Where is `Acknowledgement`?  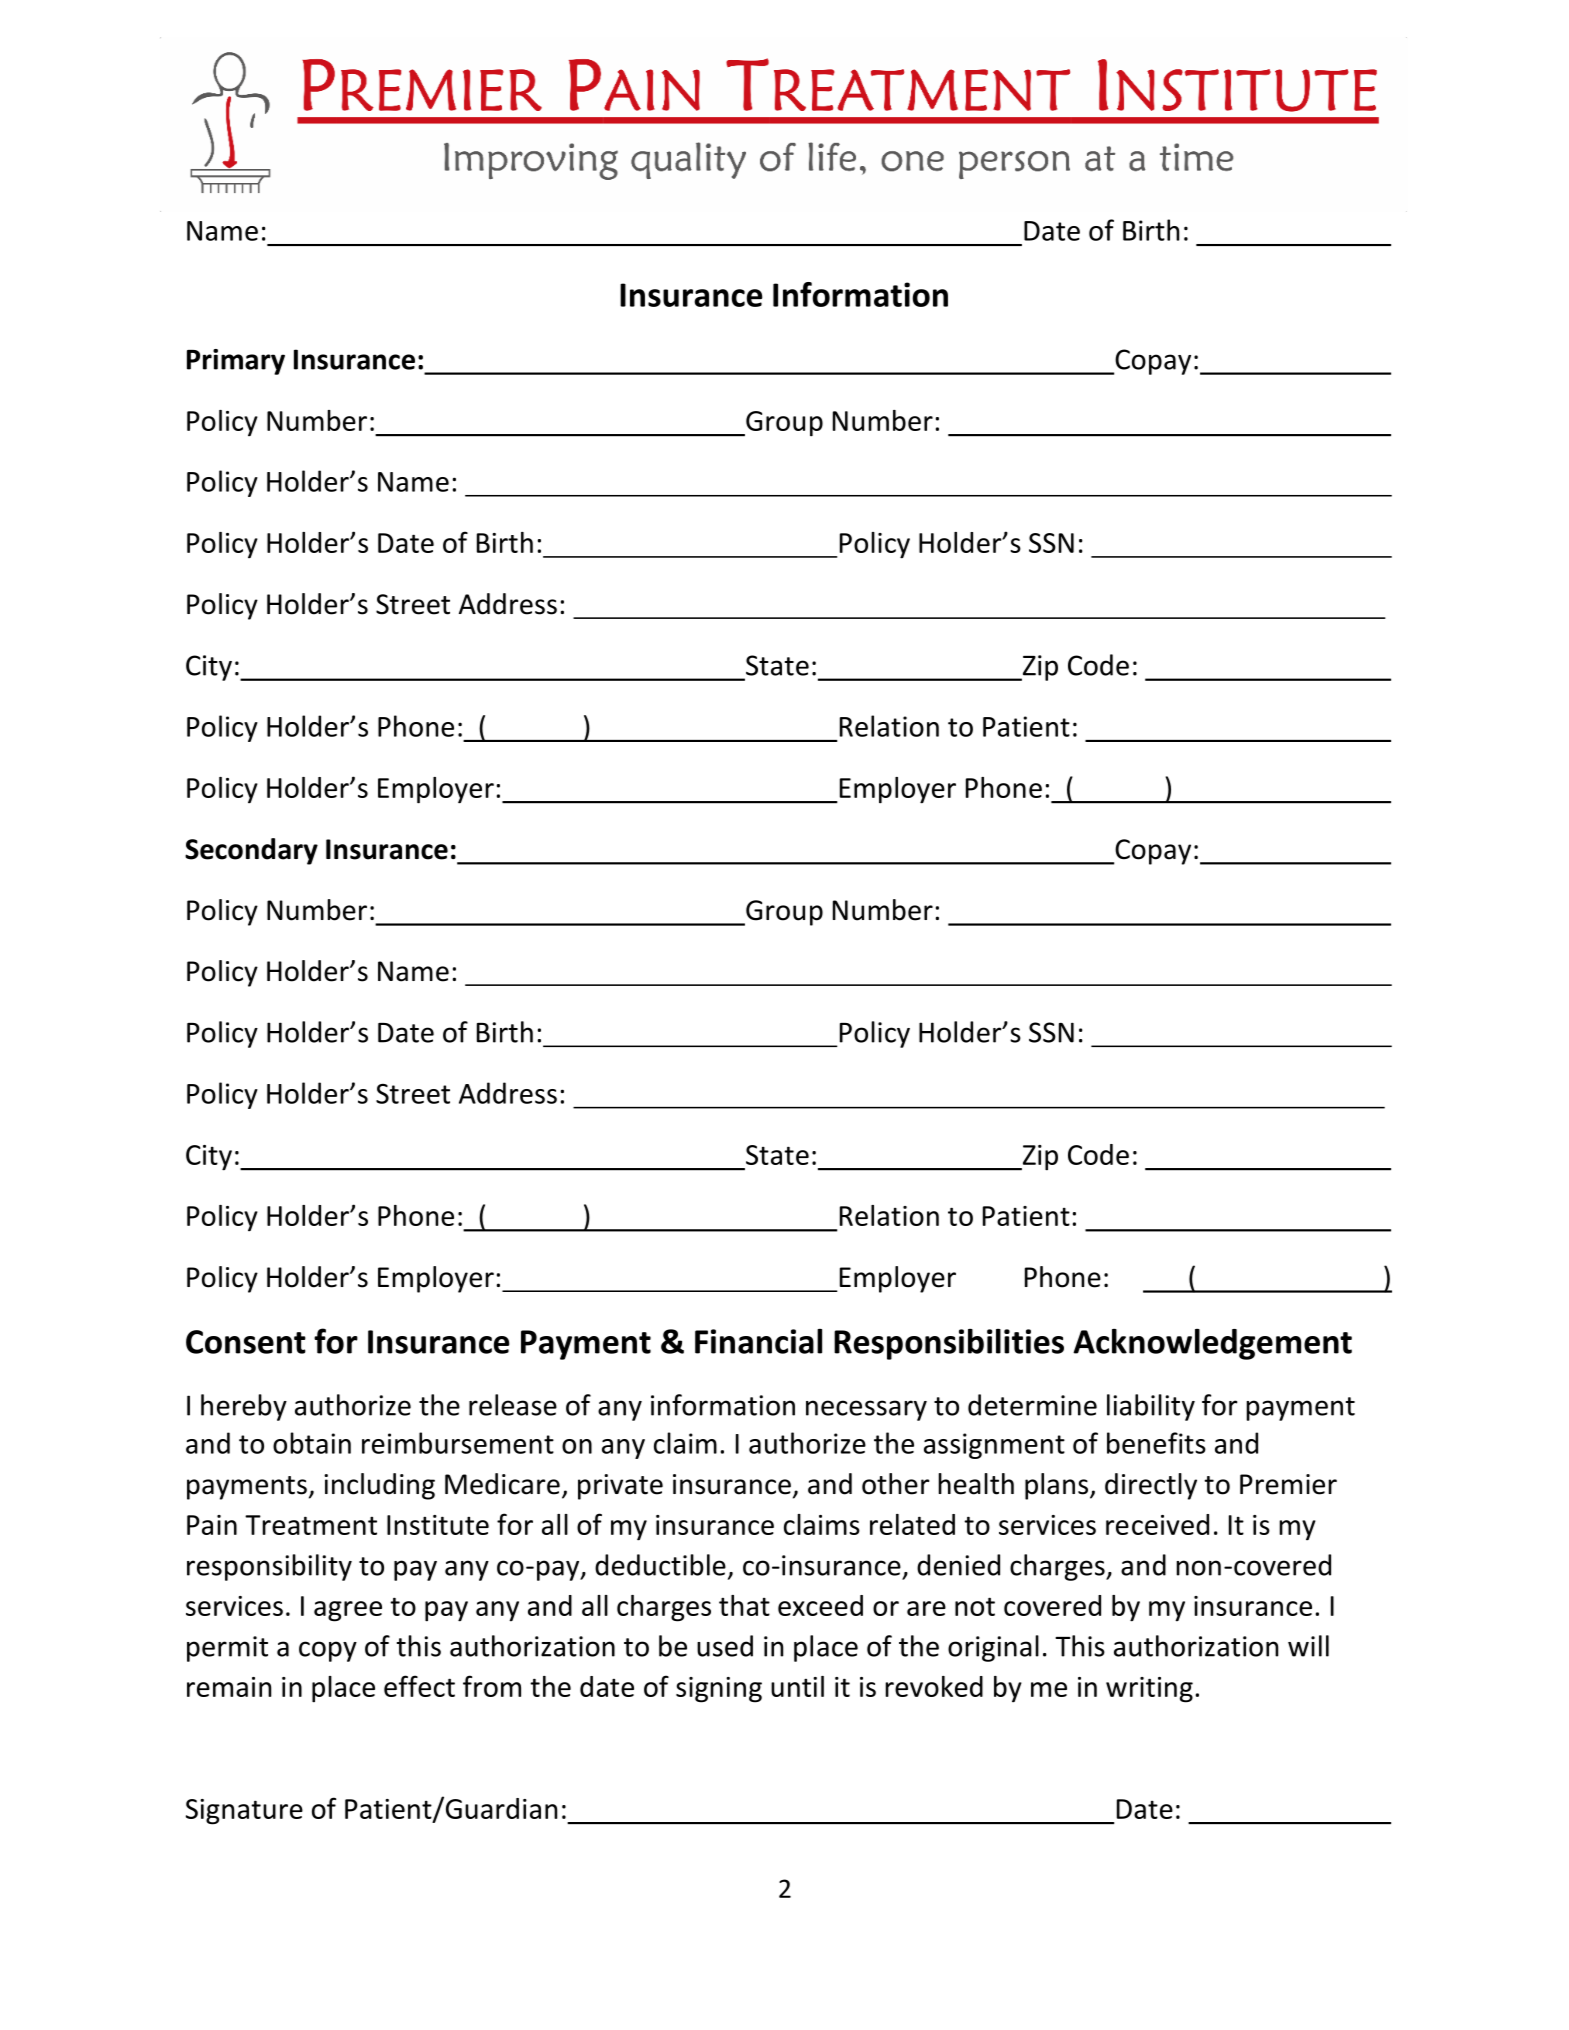
Acknowledgement is located at coordinates (1212, 1344).
